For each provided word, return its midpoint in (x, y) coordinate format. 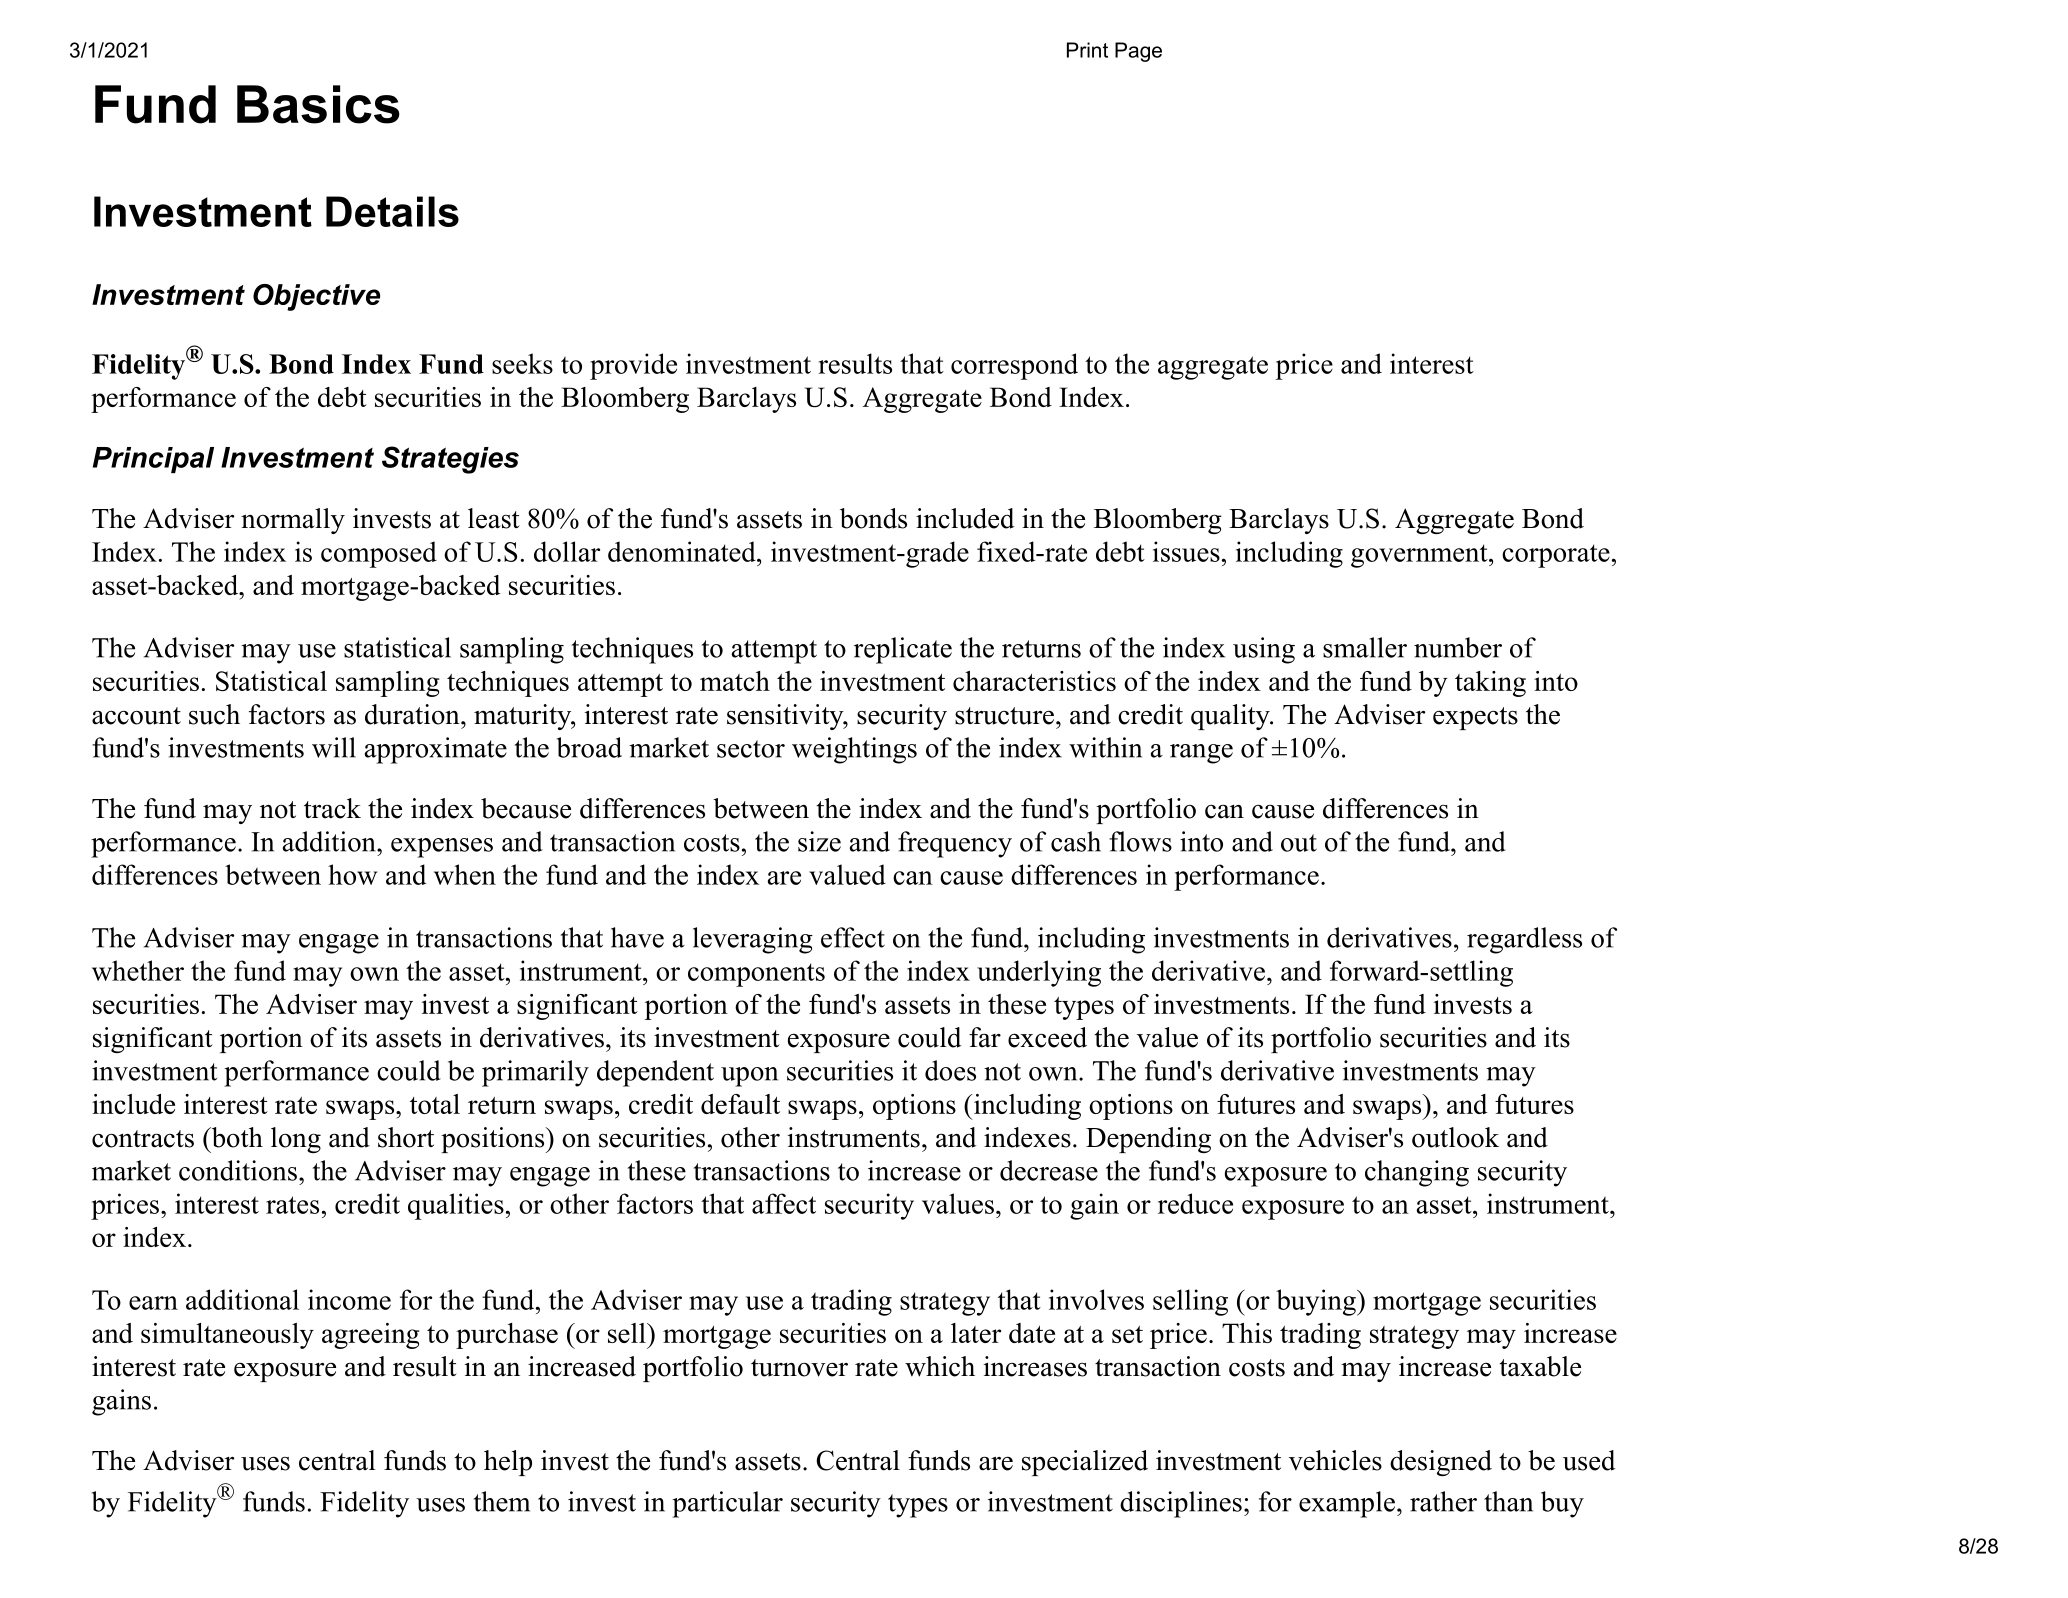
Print (1087, 50)
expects (1475, 718)
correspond (1014, 366)
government (1420, 556)
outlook (1455, 1137)
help (508, 1463)
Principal (153, 460)
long (296, 1140)
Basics (318, 104)
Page (1138, 52)
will (334, 747)
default (740, 1104)
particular (727, 1504)
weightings (854, 750)
